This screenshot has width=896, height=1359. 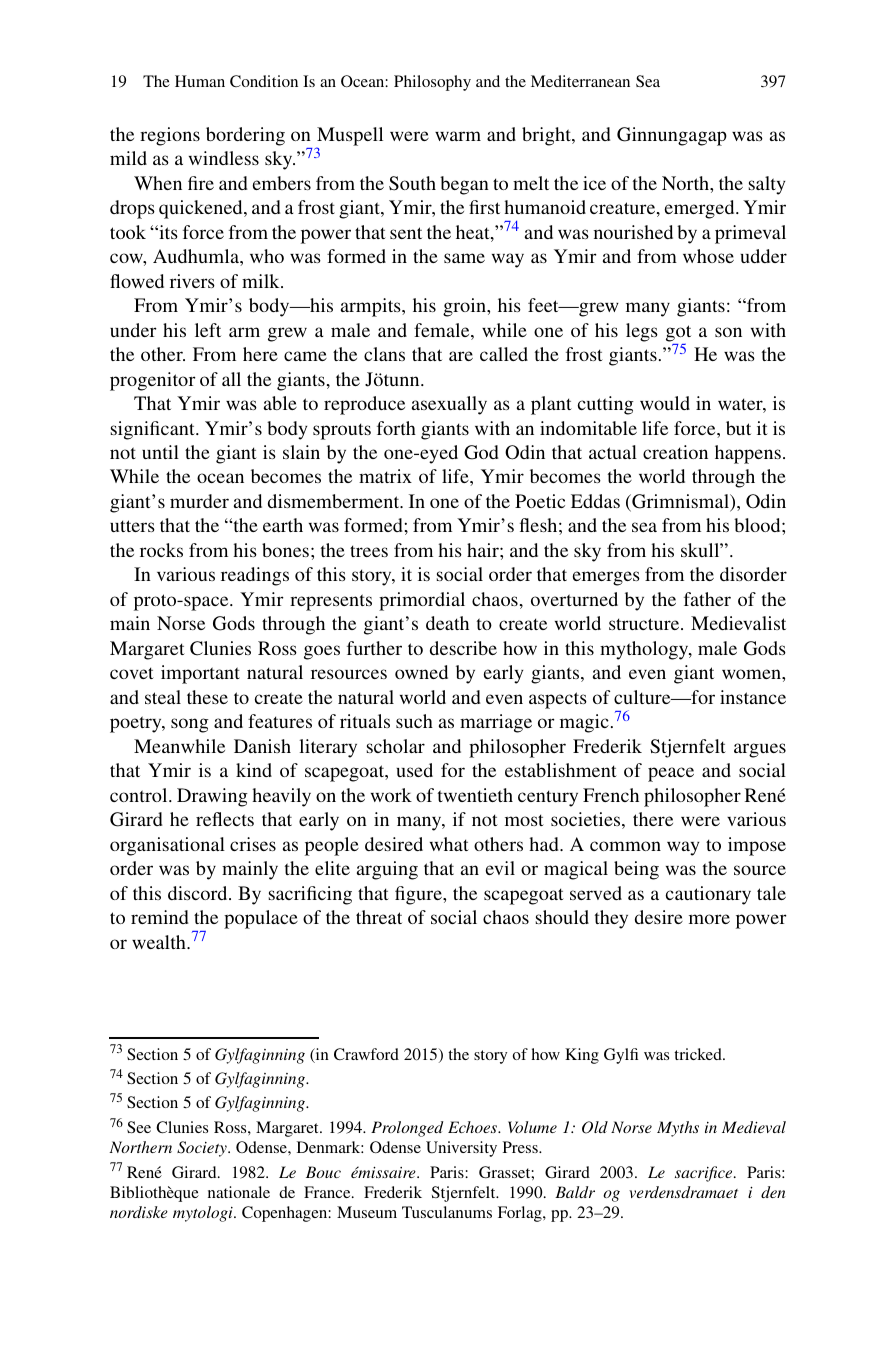 I want to click on warm, so click(x=458, y=136).
